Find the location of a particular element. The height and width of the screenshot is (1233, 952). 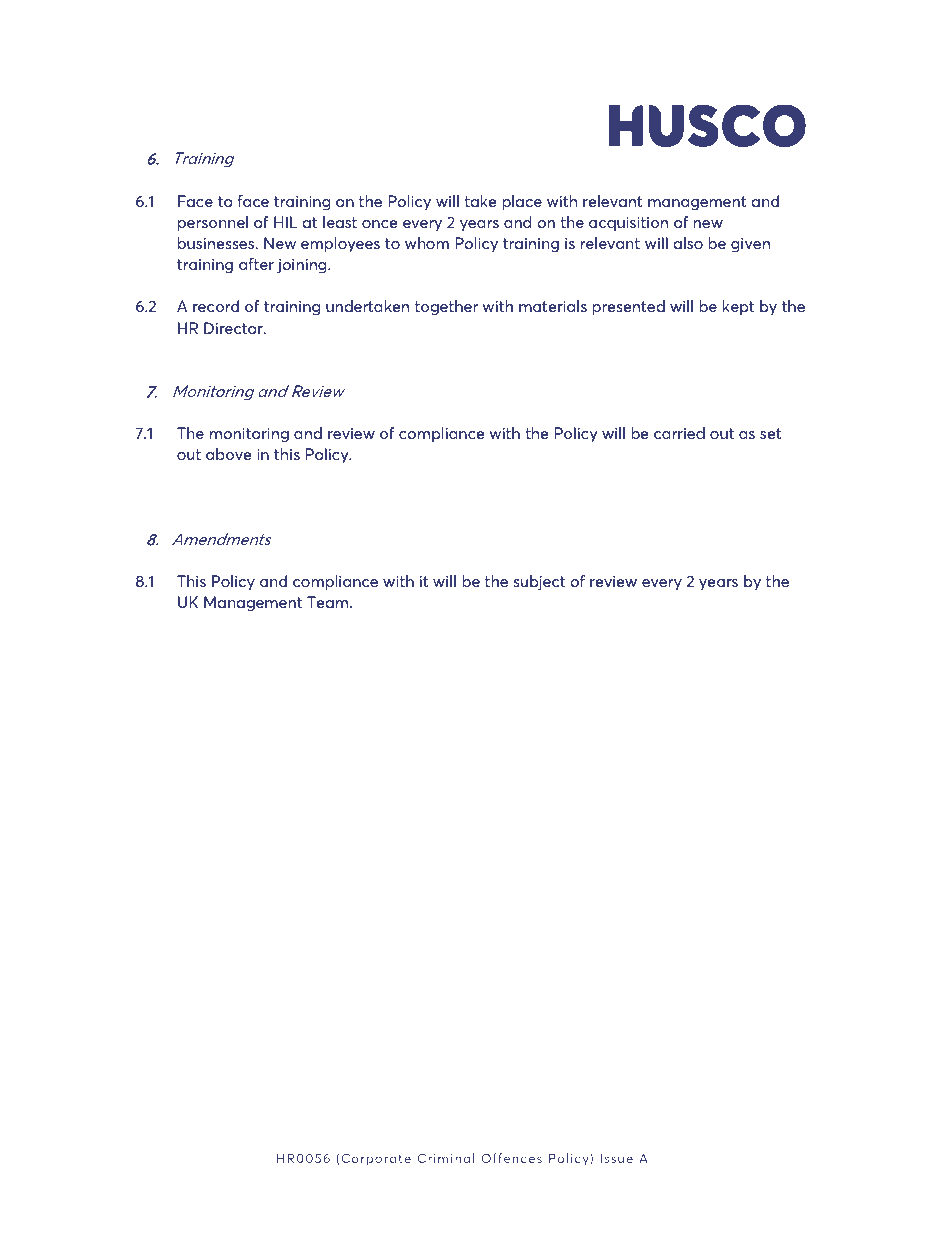

HIL is located at coordinates (286, 222).
